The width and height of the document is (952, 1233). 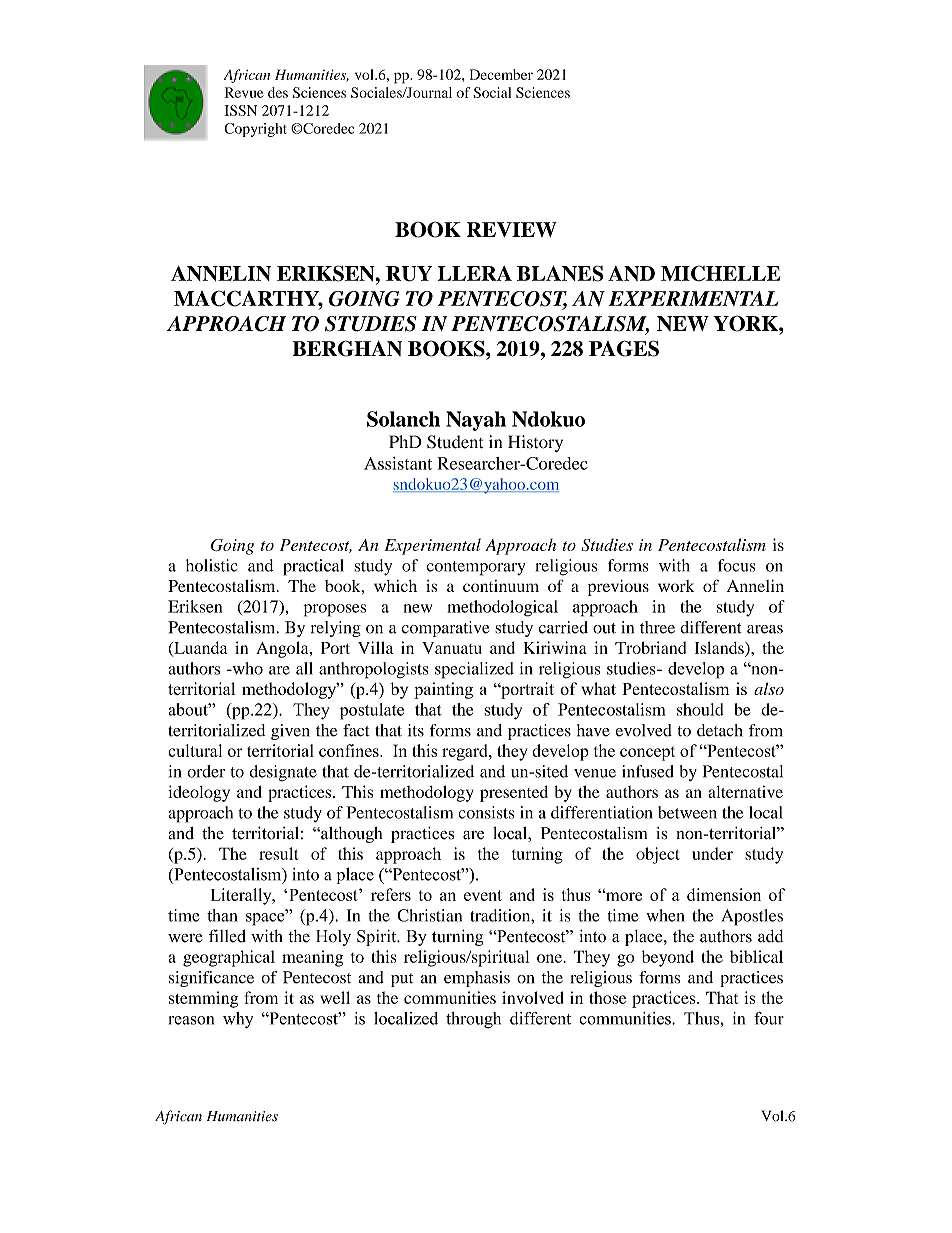 I want to click on emphasis, so click(x=477, y=979).
